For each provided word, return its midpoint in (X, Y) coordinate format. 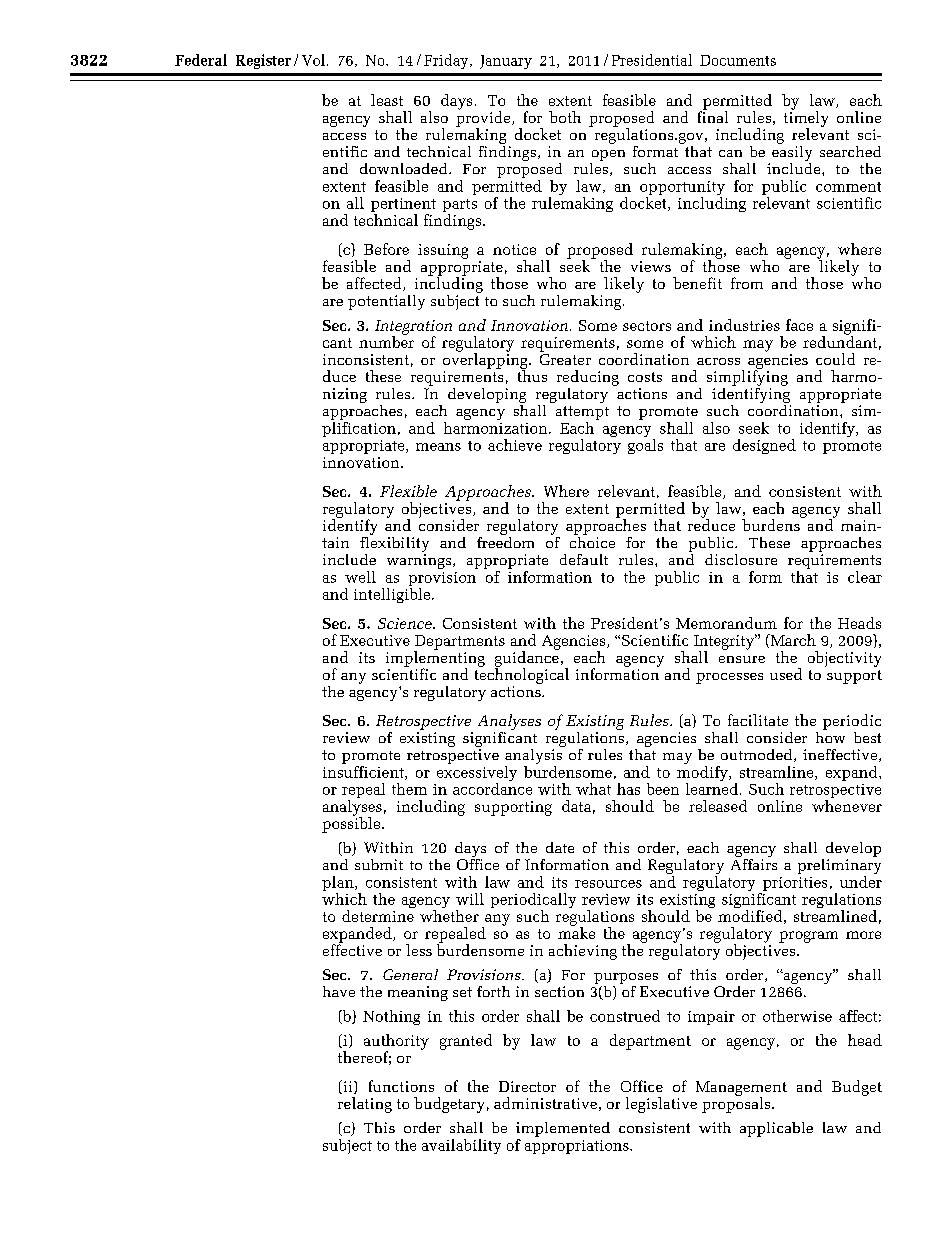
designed (764, 446)
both (565, 117)
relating (365, 1105)
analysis (534, 756)
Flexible (408, 491)
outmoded (758, 755)
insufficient (364, 771)
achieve (515, 445)
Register (263, 61)
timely (806, 119)
